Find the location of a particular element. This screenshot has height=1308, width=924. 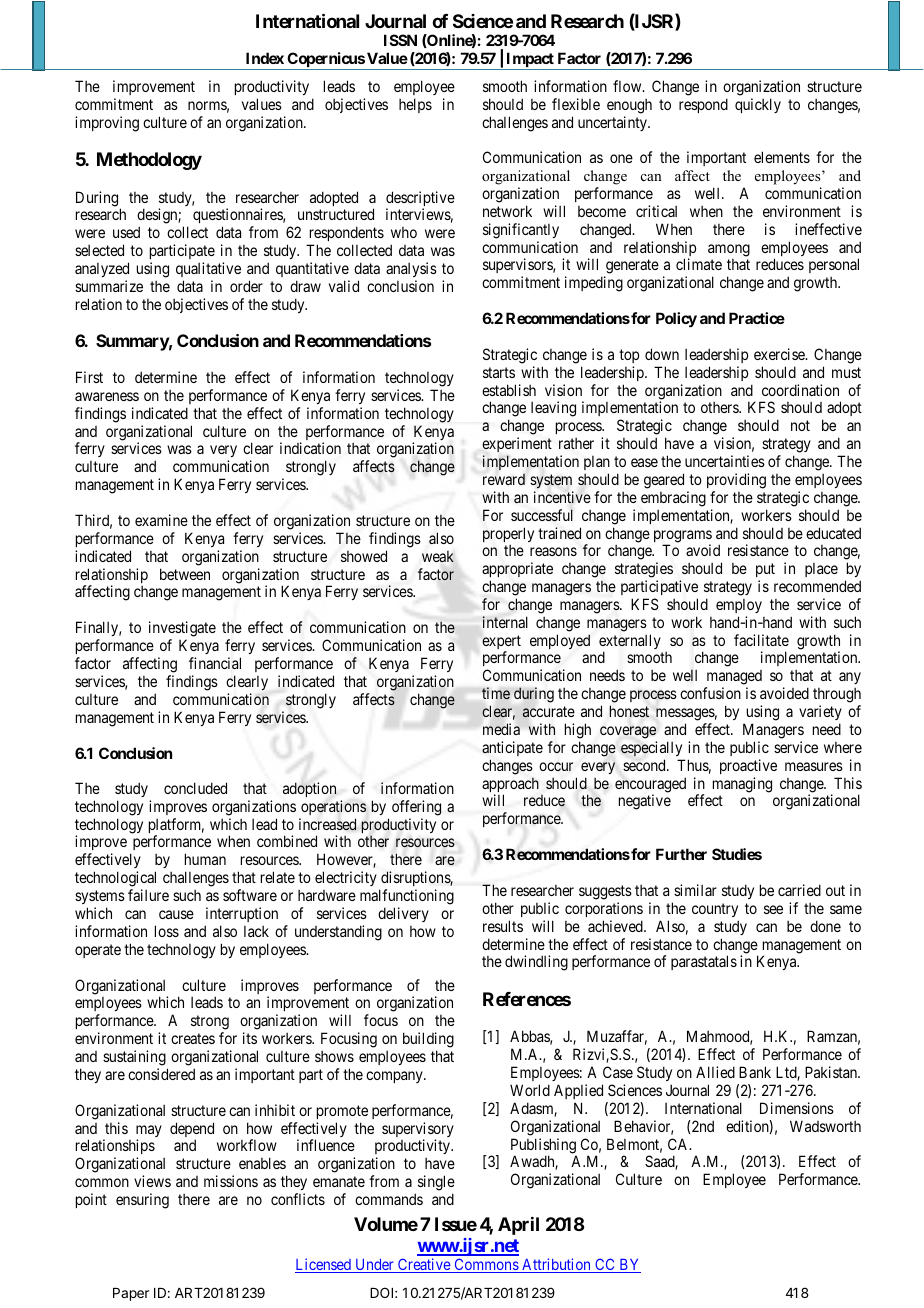

Paper is located at coordinates (131, 1294).
